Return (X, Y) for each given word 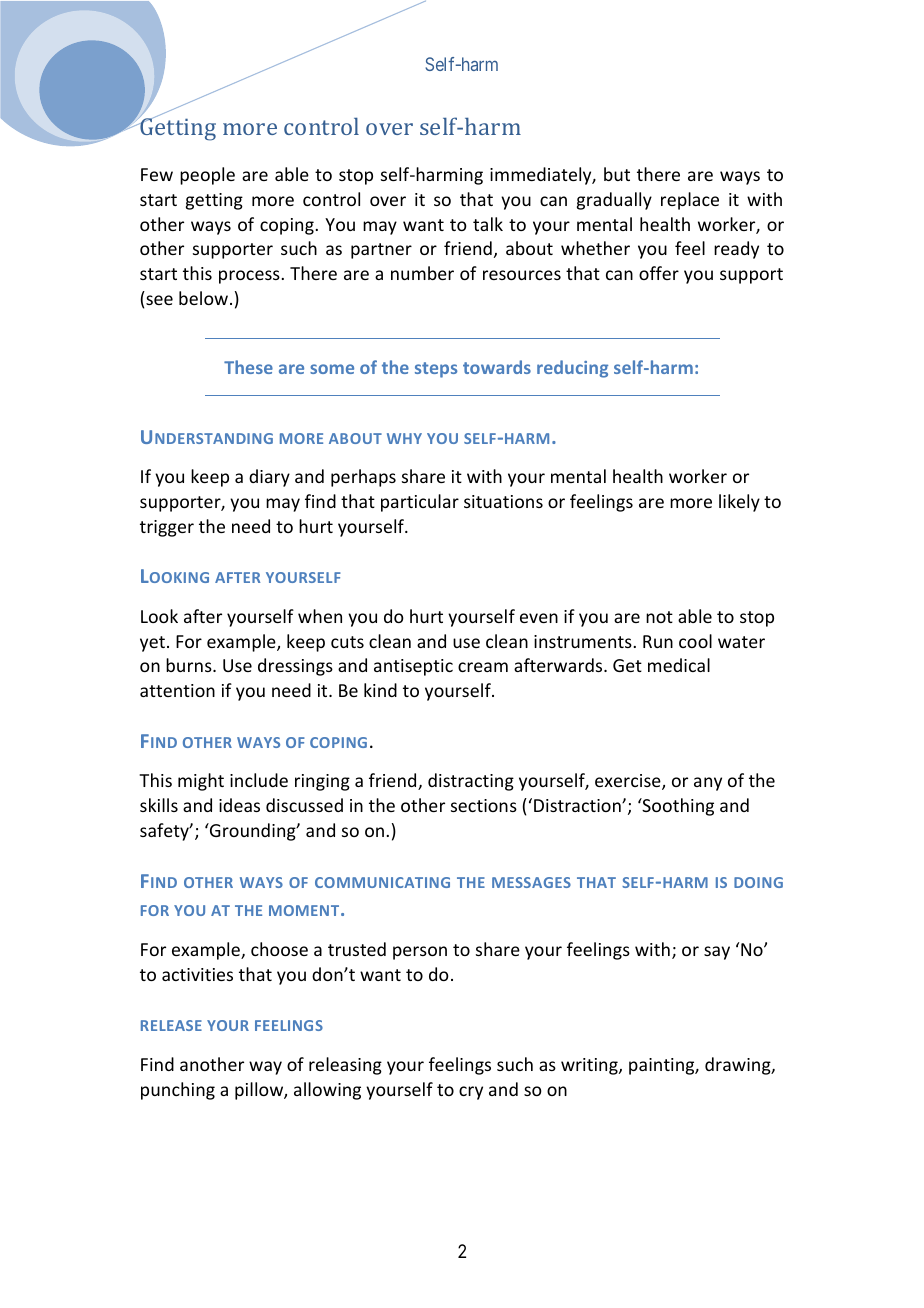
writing (590, 1066)
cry (471, 1093)
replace (690, 201)
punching (178, 1091)
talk (488, 224)
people (207, 176)
